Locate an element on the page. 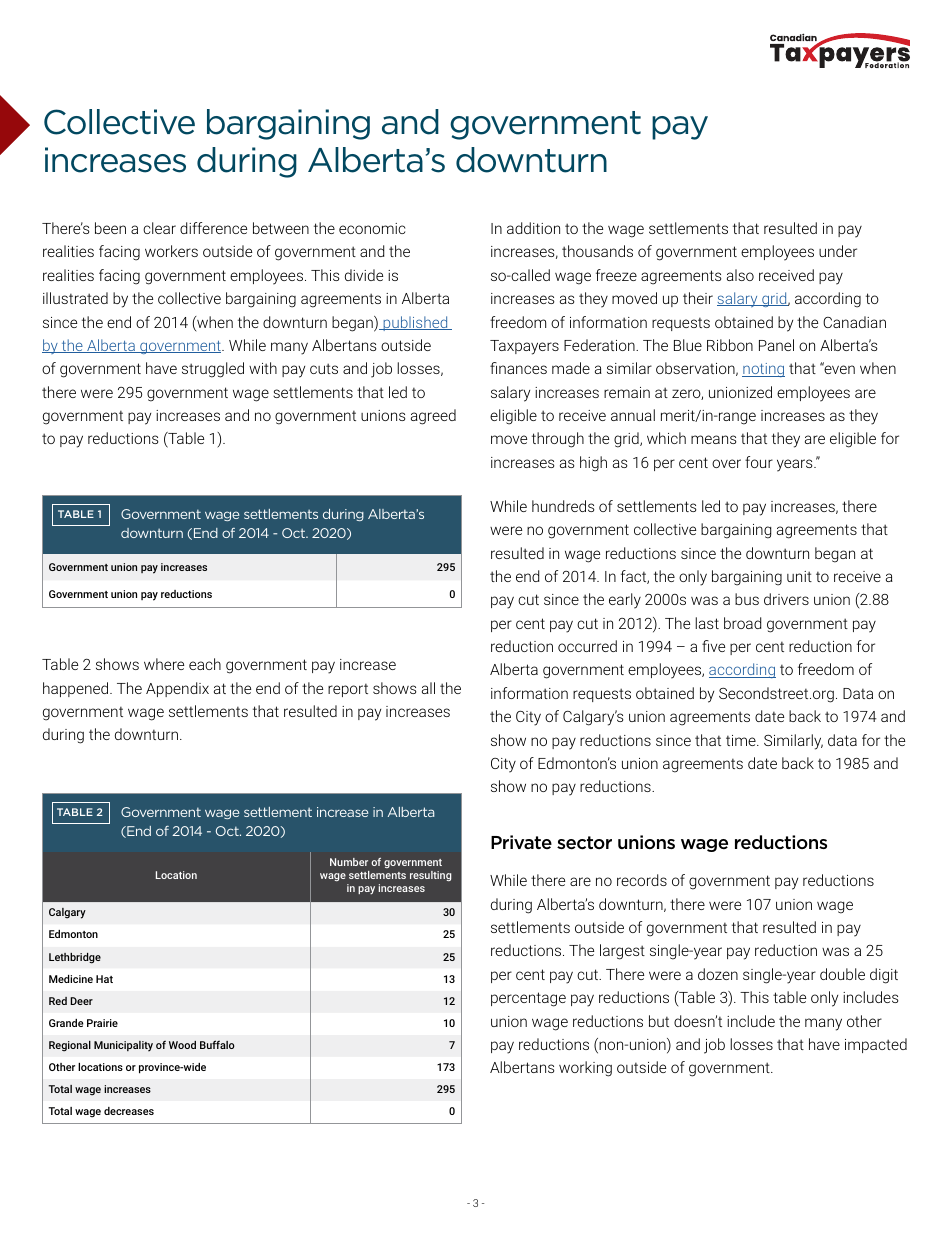 Image resolution: width=952 pixels, height=1233 pixels. unit is located at coordinates (799, 576).
